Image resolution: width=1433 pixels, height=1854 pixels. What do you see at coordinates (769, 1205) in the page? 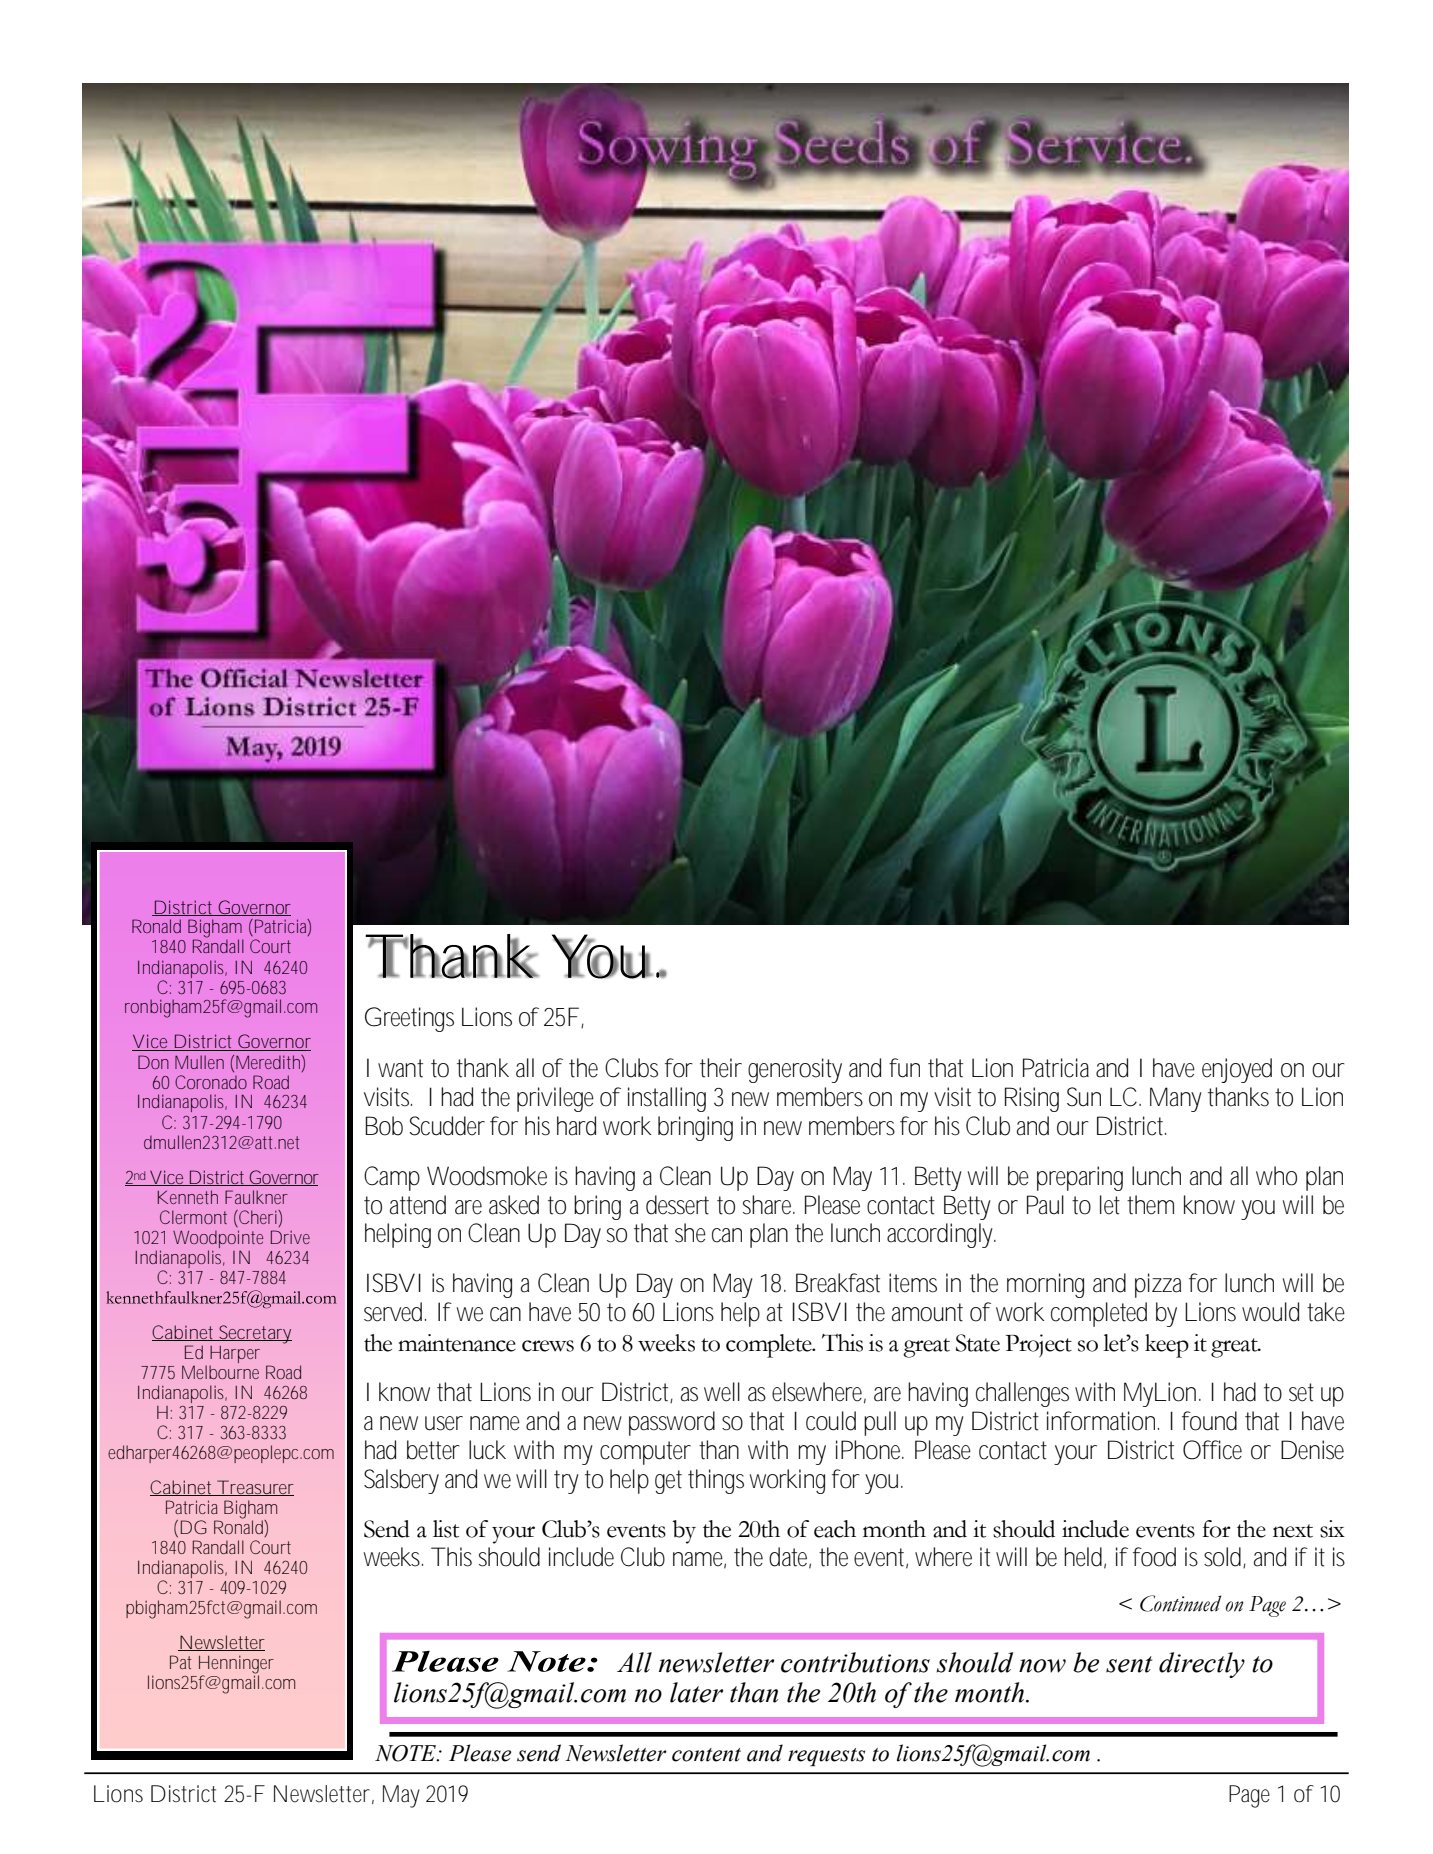
I see `share` at bounding box center [769, 1205].
